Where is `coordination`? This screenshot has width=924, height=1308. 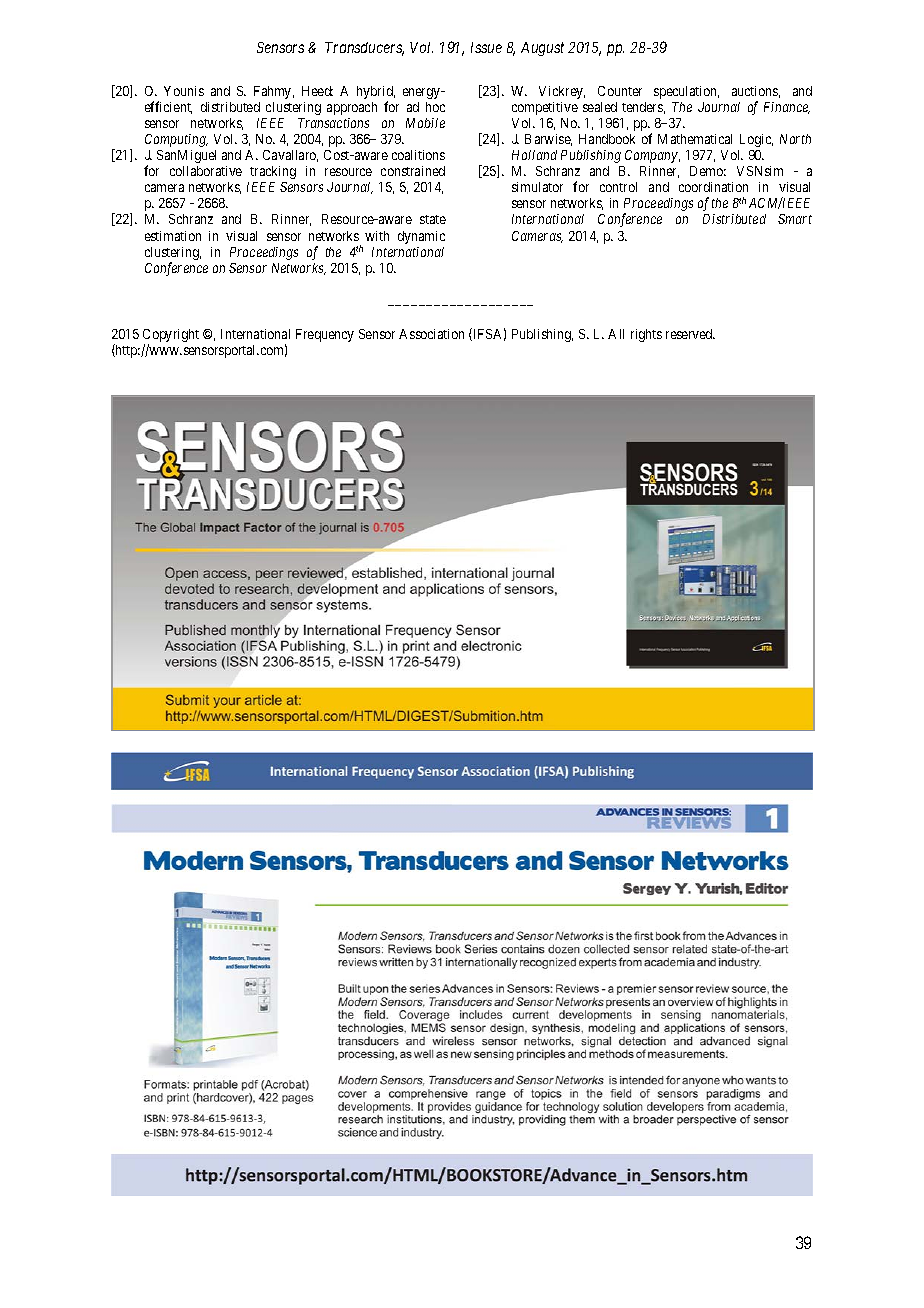 coordination is located at coordinates (713, 187).
